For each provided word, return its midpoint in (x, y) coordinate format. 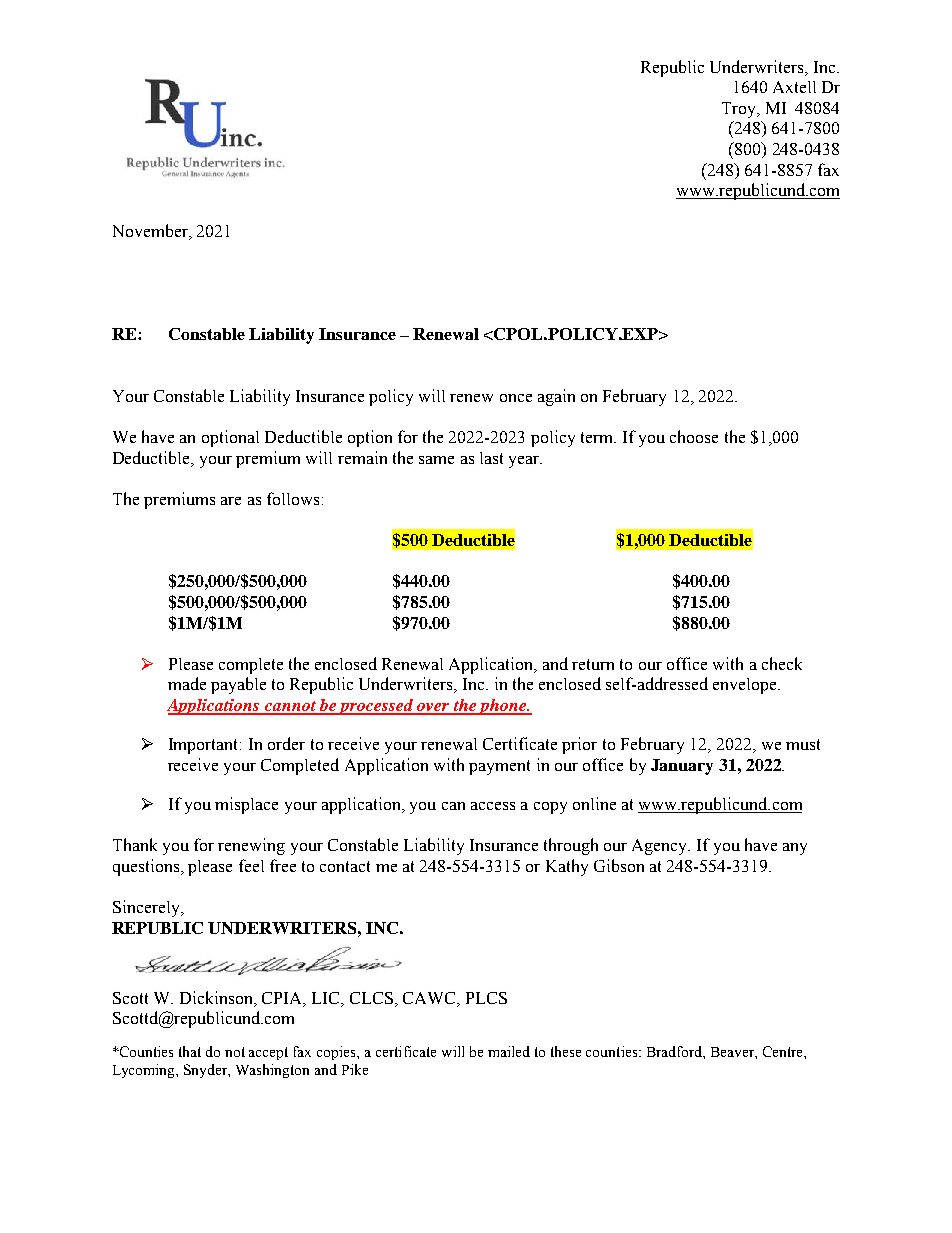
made (187, 683)
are (231, 501)
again (556, 397)
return (593, 664)
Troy (740, 110)
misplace (246, 805)
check (782, 663)
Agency (661, 847)
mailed (509, 1051)
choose (694, 436)
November (151, 232)
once (516, 398)
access (493, 806)
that (190, 1051)
